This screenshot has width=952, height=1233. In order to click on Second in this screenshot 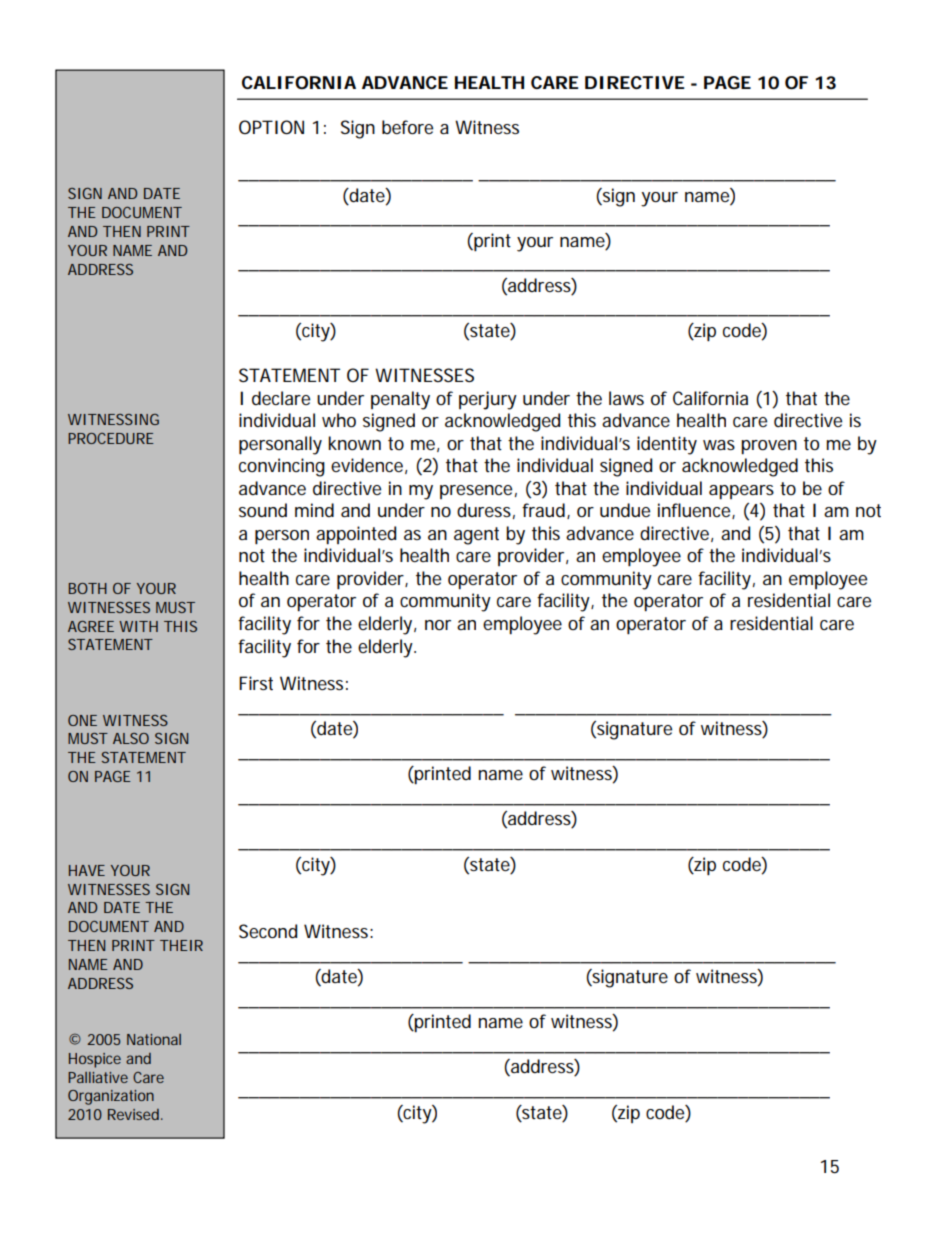, I will do `click(268, 931)`.
